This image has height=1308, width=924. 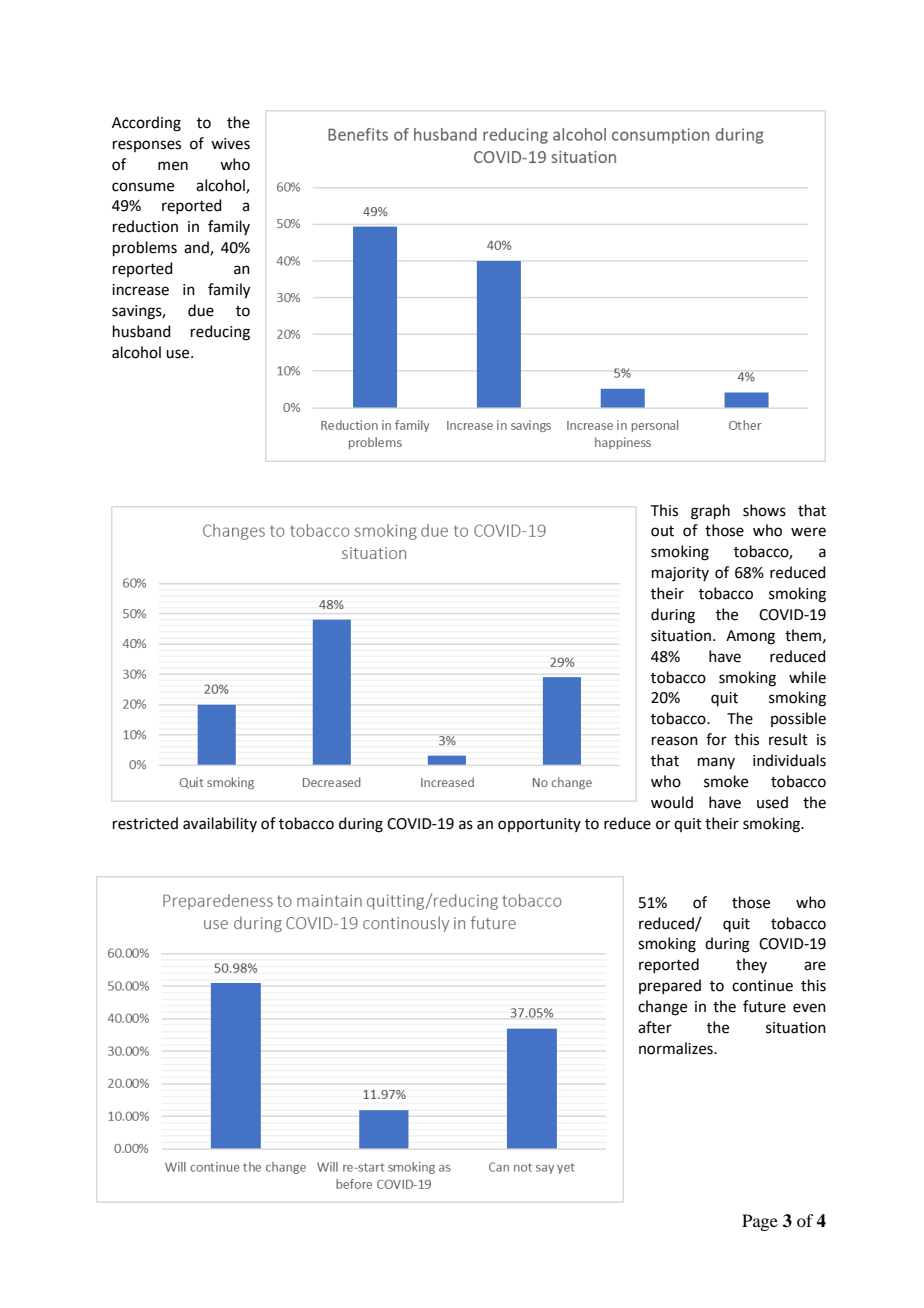 I want to click on Page, so click(x=760, y=1222).
